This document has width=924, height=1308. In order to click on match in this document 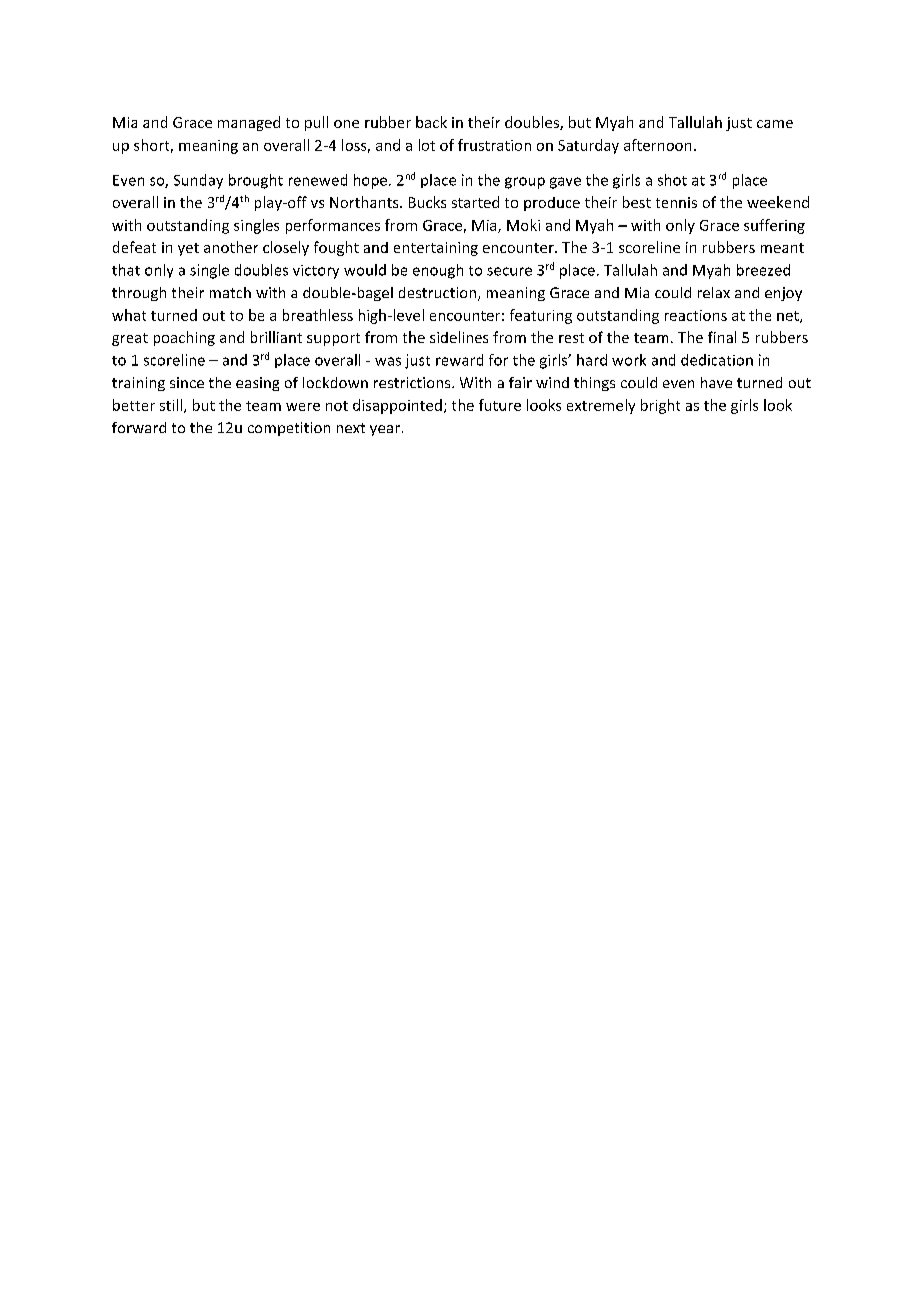, I will do `click(230, 292)`.
